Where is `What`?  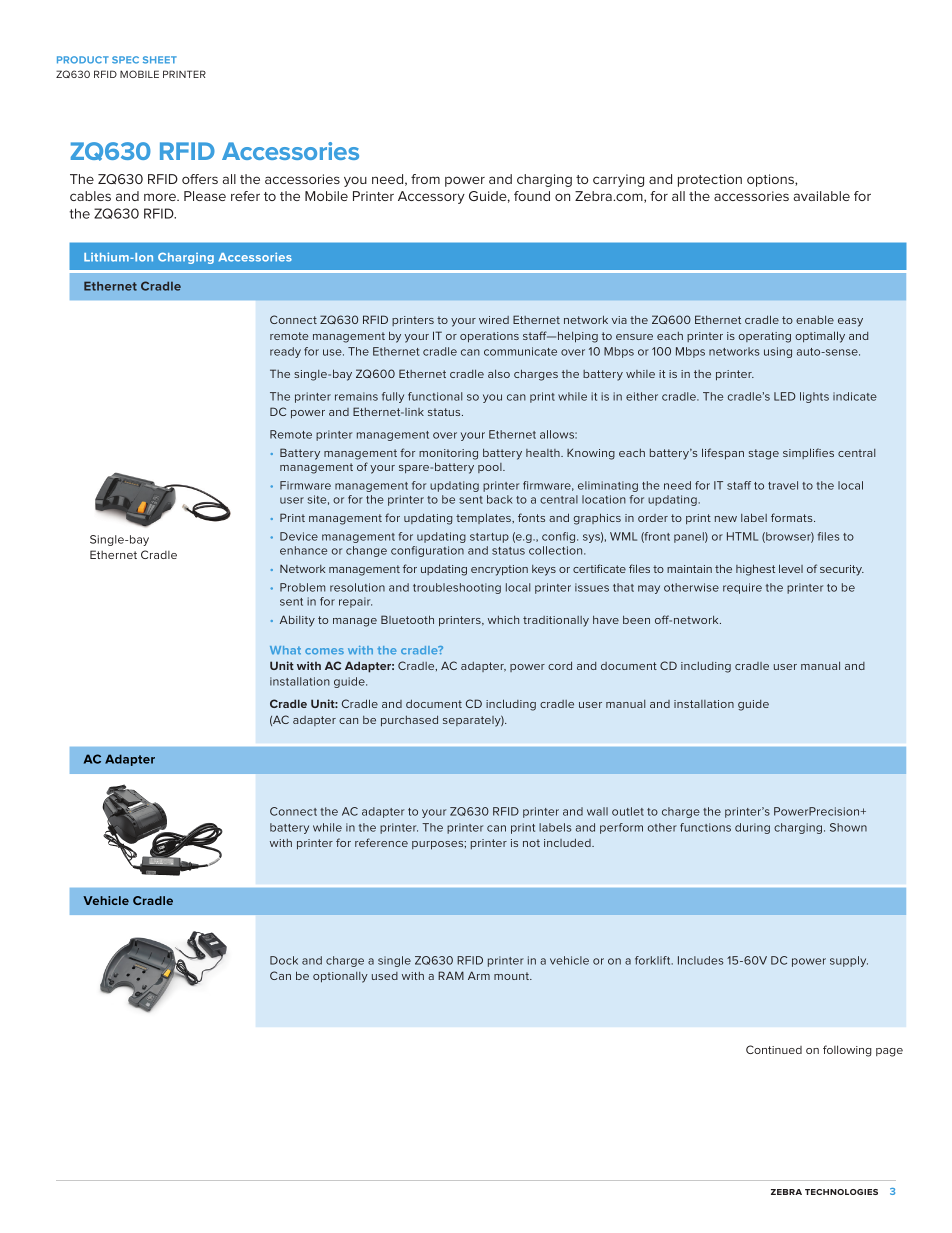 What is located at coordinates (285, 650).
